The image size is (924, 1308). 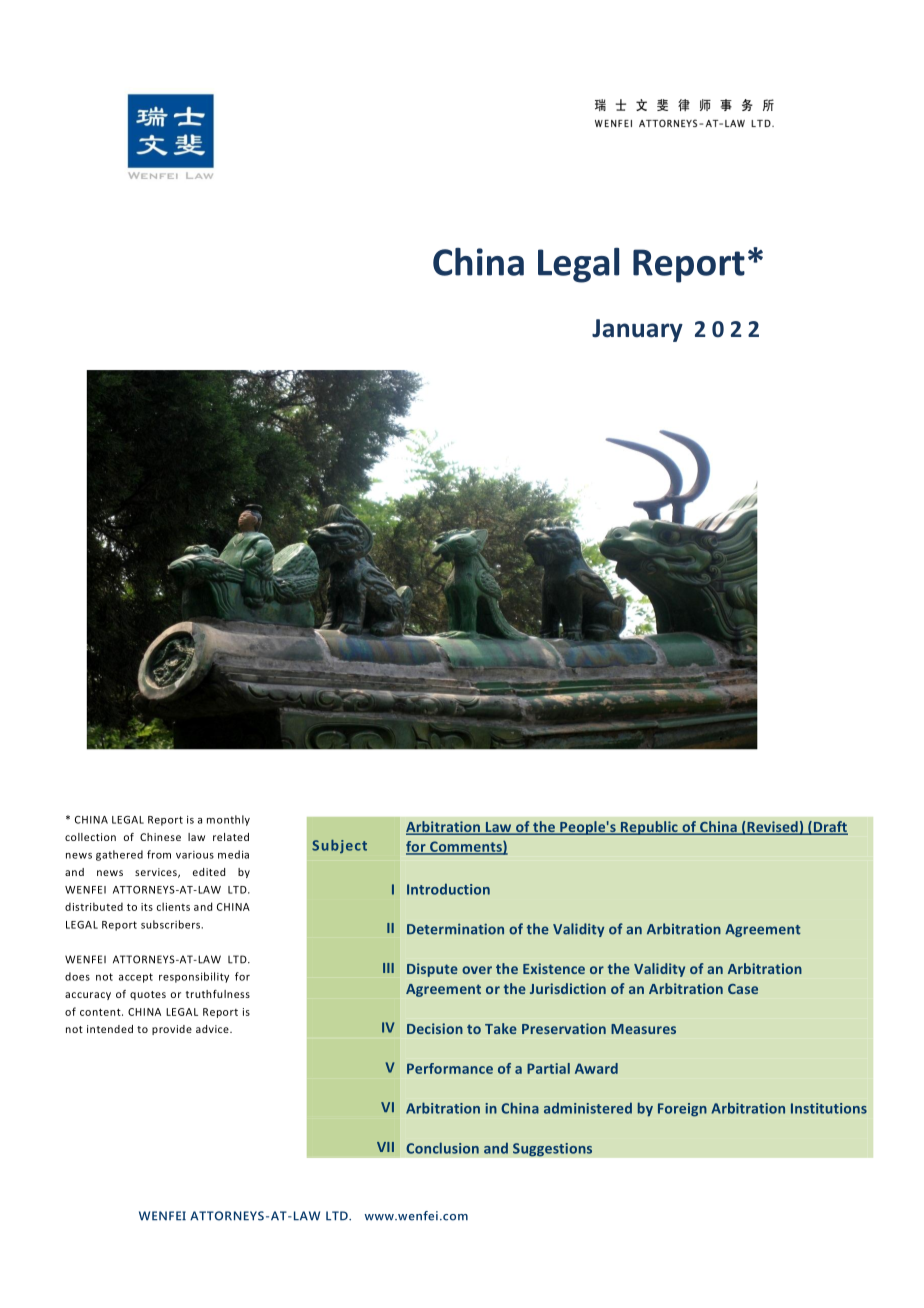 What do you see at coordinates (448, 889) in the image?
I see `Introduction` at bounding box center [448, 889].
